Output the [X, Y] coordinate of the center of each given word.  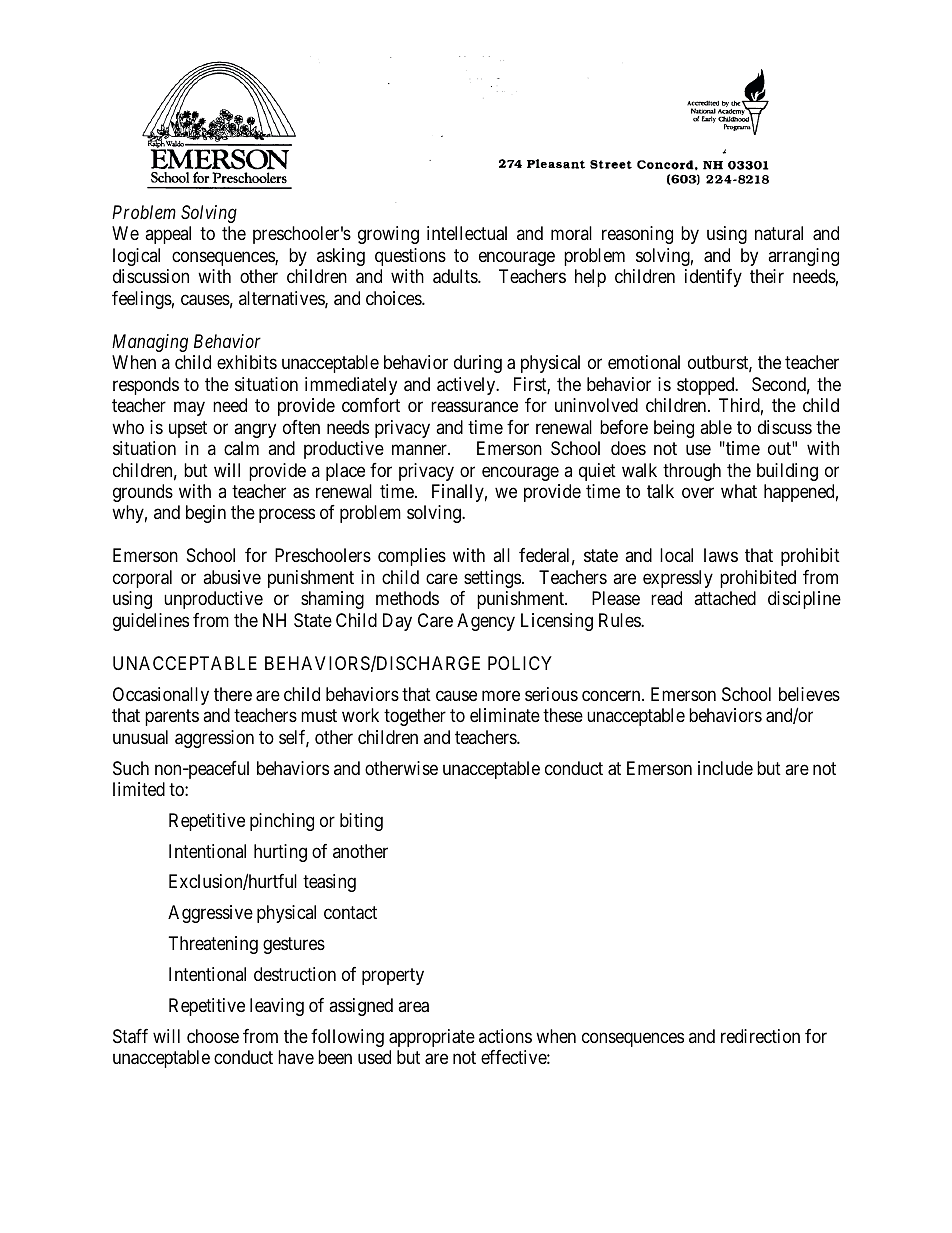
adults [456, 276]
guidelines [151, 622]
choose [213, 1036]
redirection [760, 1036]
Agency [486, 622]
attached [725, 598]
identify [713, 278]
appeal [168, 235]
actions [505, 1036]
